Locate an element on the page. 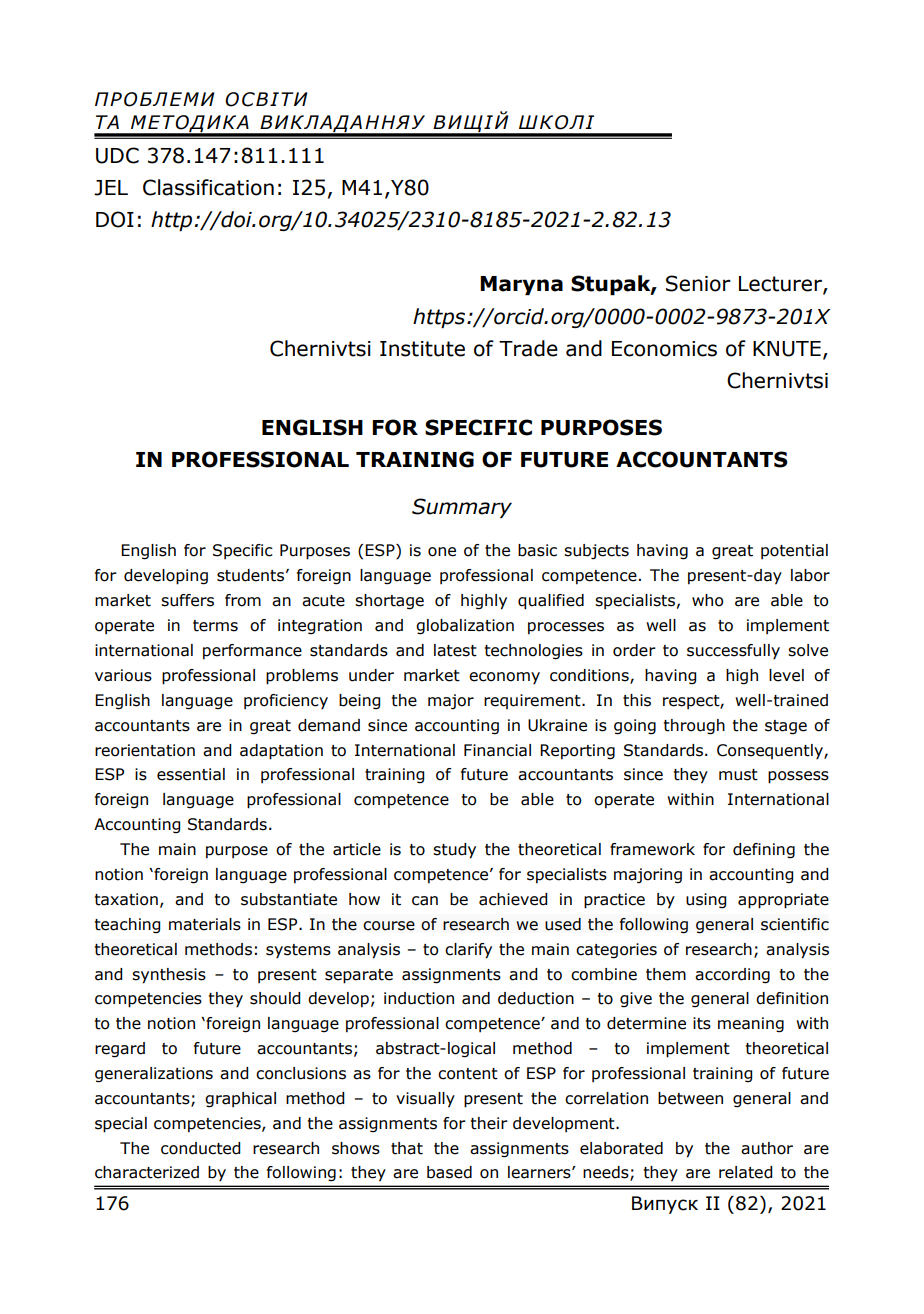 The height and width of the page is (1314, 924). Institute is located at coordinates (422, 349).
